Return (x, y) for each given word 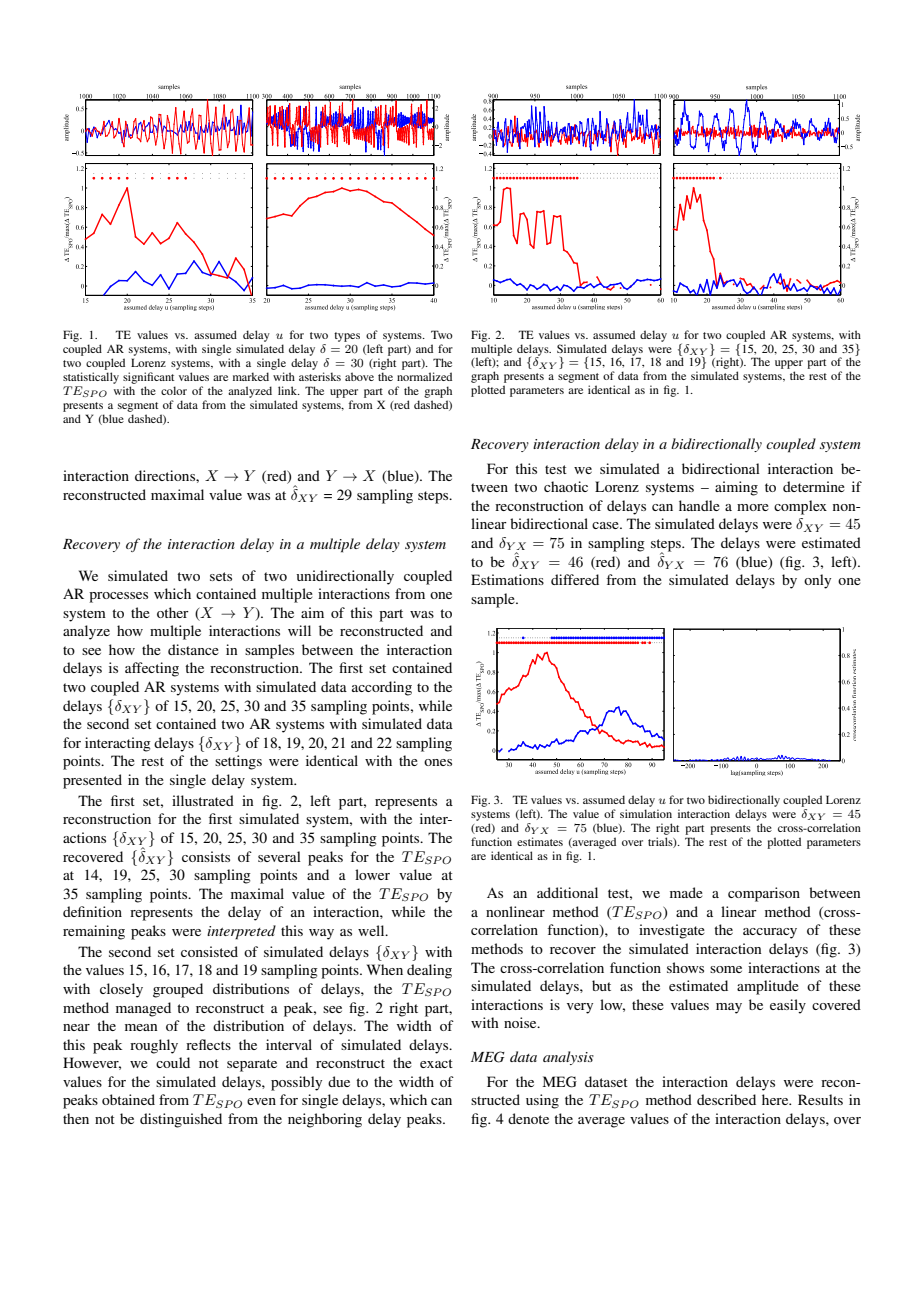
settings (238, 762)
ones (438, 762)
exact (436, 1063)
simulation (646, 813)
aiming (736, 488)
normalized (424, 376)
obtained (128, 1099)
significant (148, 378)
